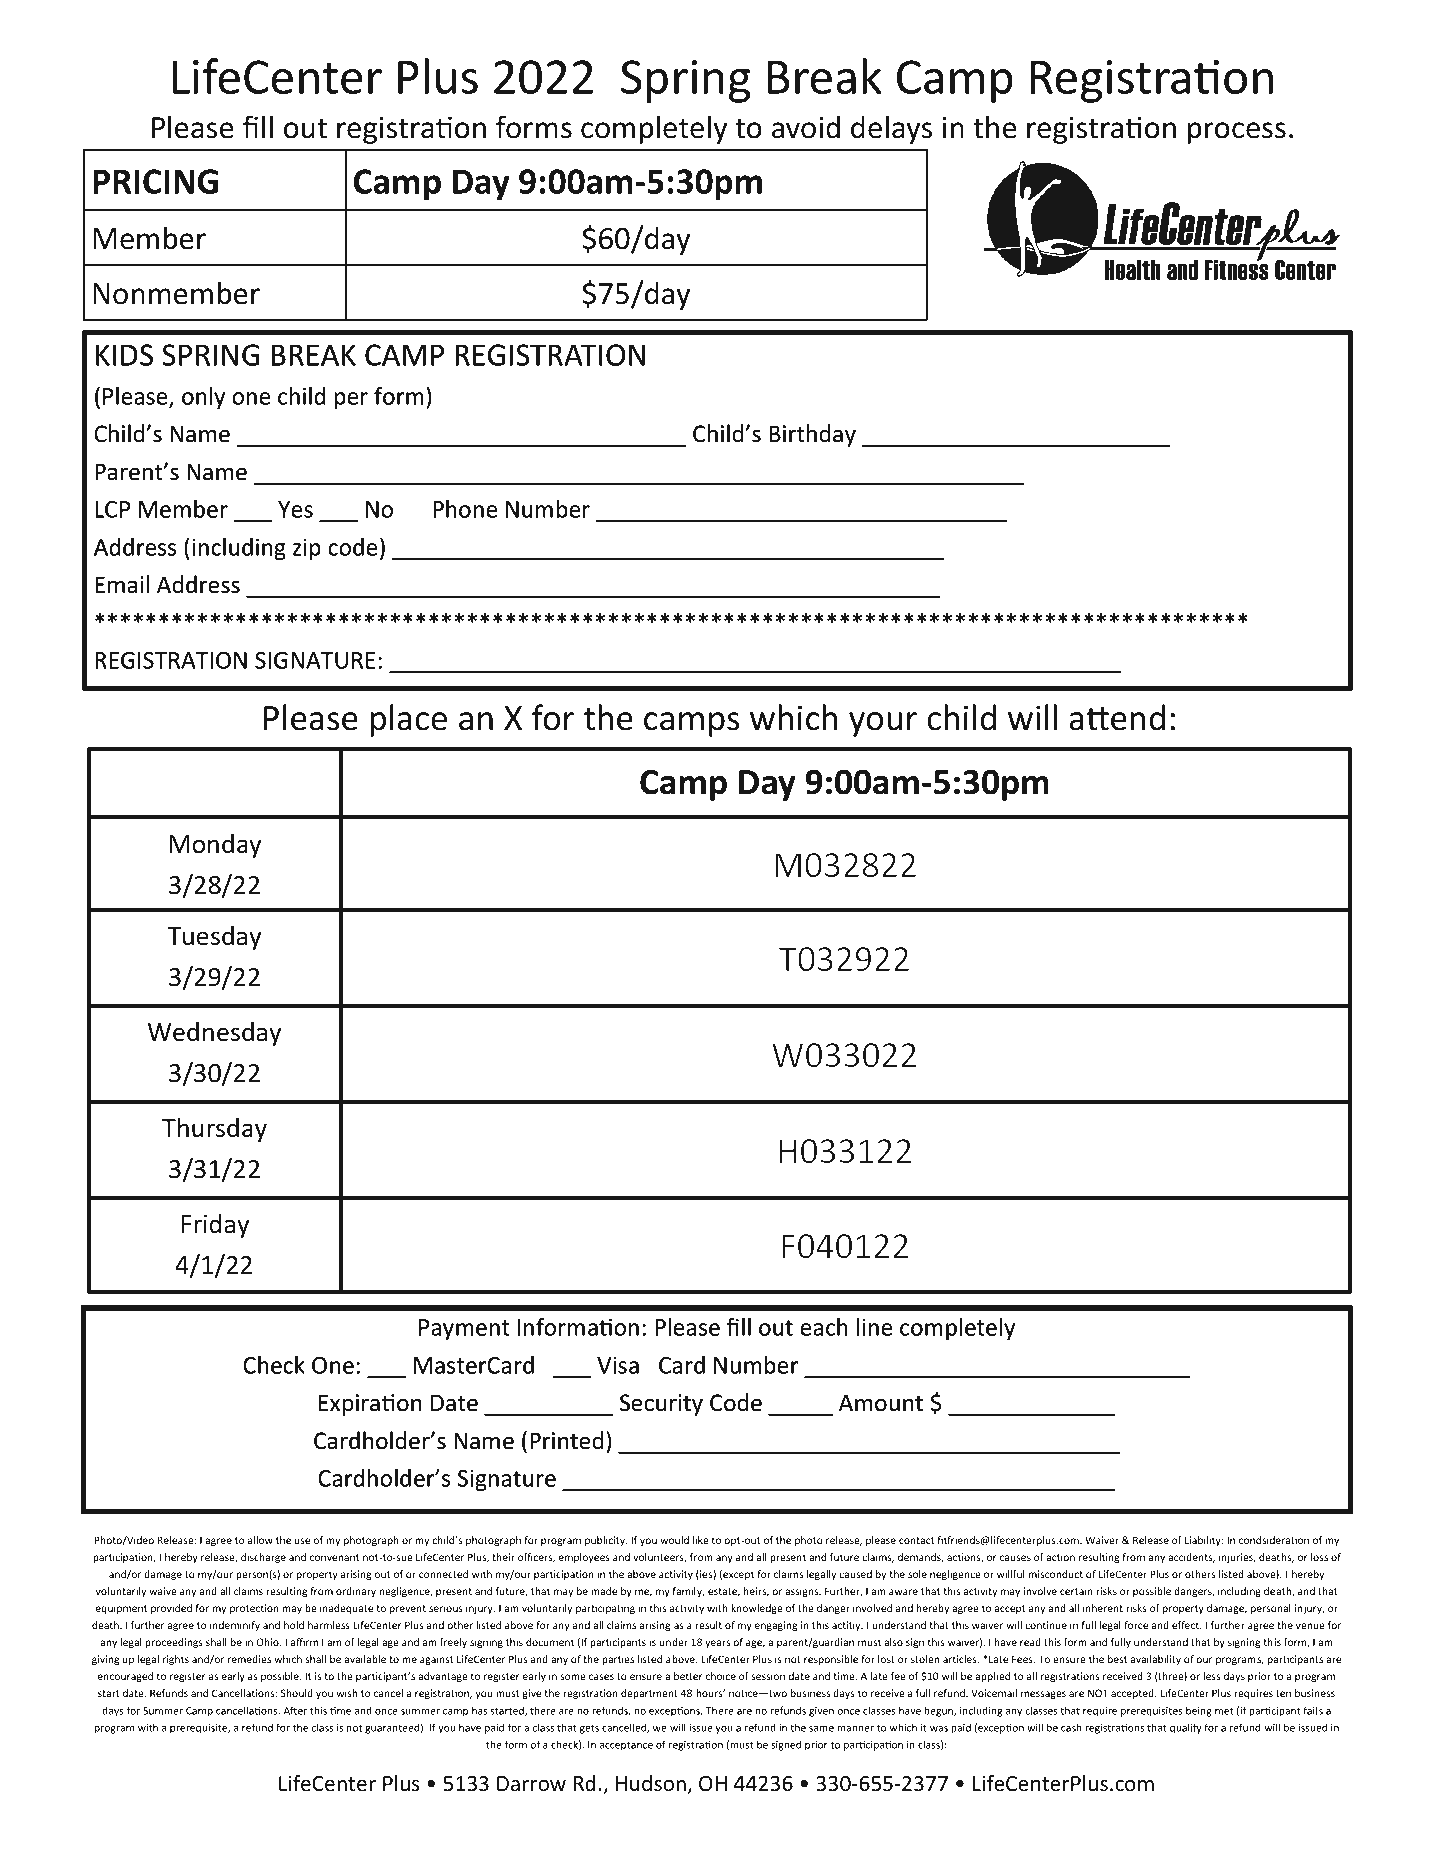 This screenshot has width=1436, height=1859. What do you see at coordinates (1117, 717) in the screenshot?
I see `attend` at bounding box center [1117, 717].
